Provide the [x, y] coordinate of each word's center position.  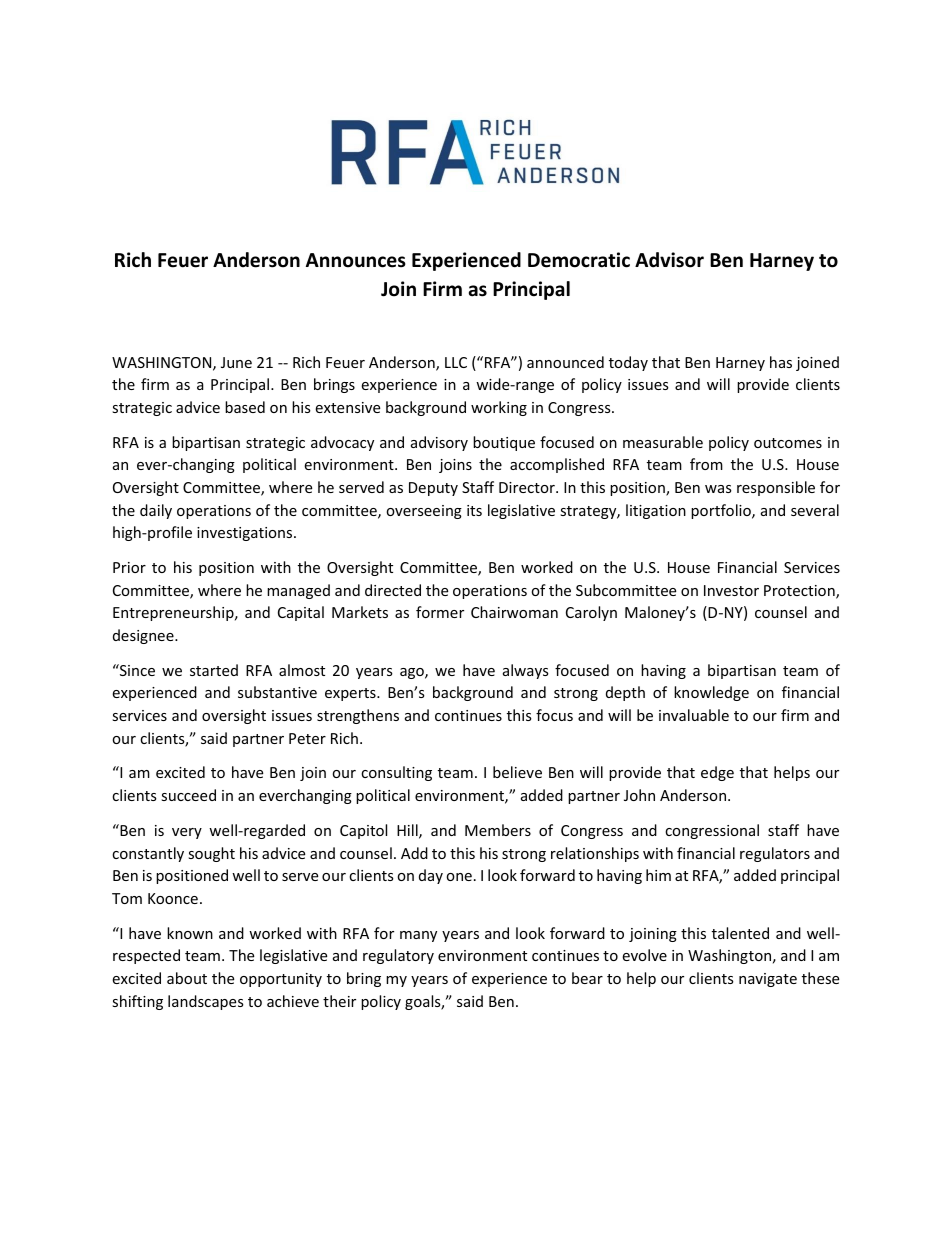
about [187, 978]
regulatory [398, 956]
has [781, 362]
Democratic [579, 260]
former [440, 612]
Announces [356, 260]
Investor [731, 590]
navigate [768, 980]
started [214, 670]
